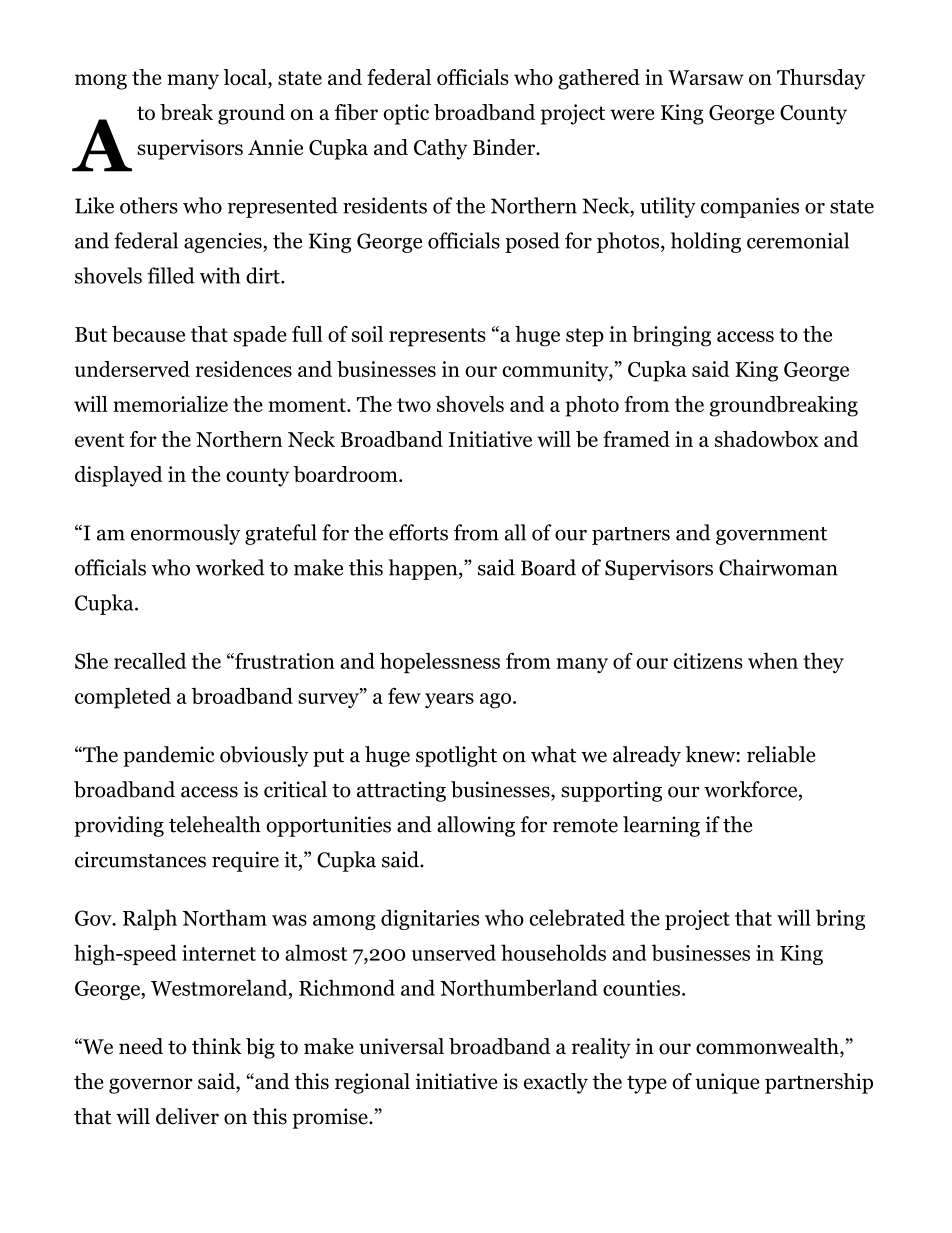  Describe the element at coordinates (170, 404) in the page. I see `memorialize` at that location.
